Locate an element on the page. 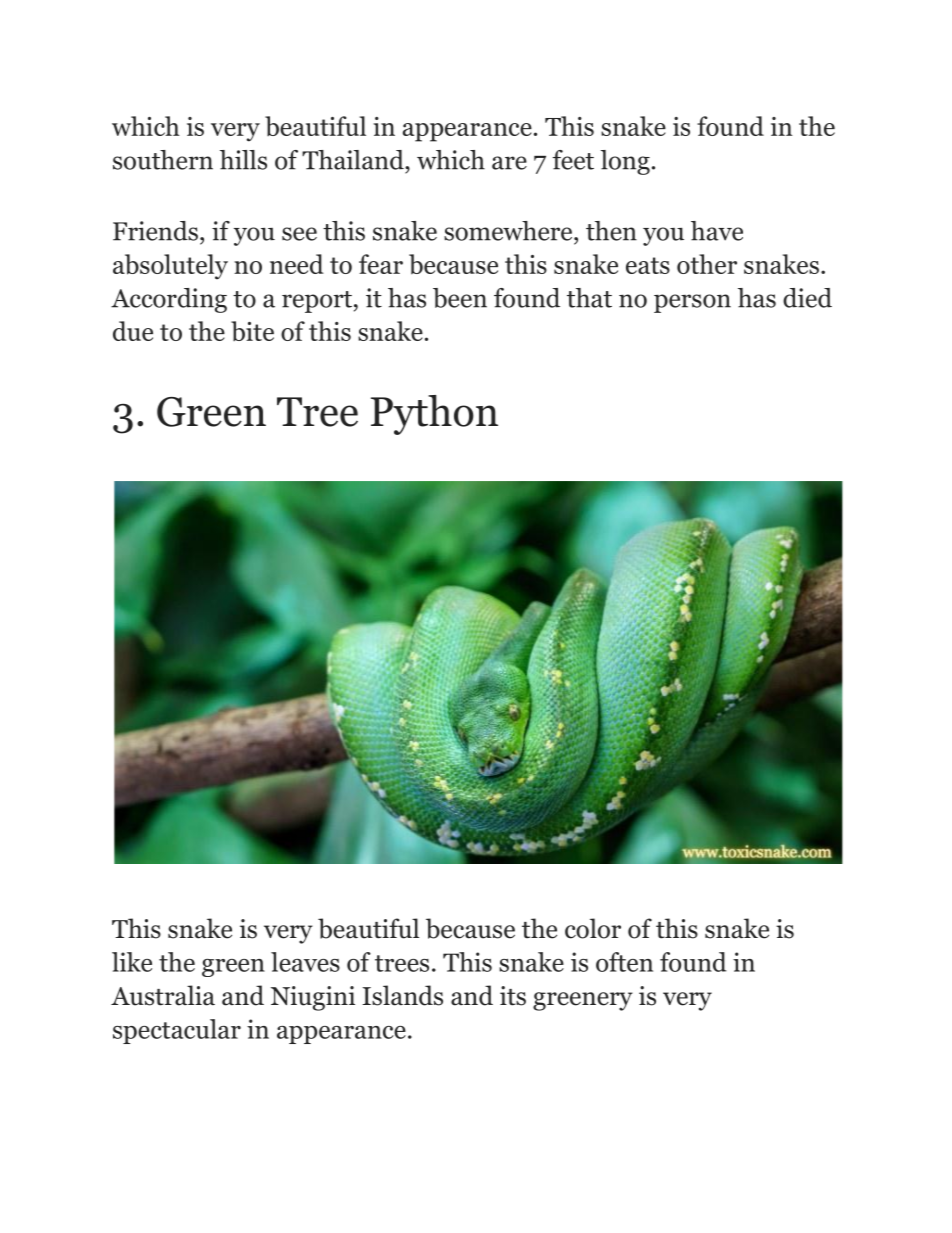 The width and height of the document is (952, 1233). are is located at coordinates (509, 163).
